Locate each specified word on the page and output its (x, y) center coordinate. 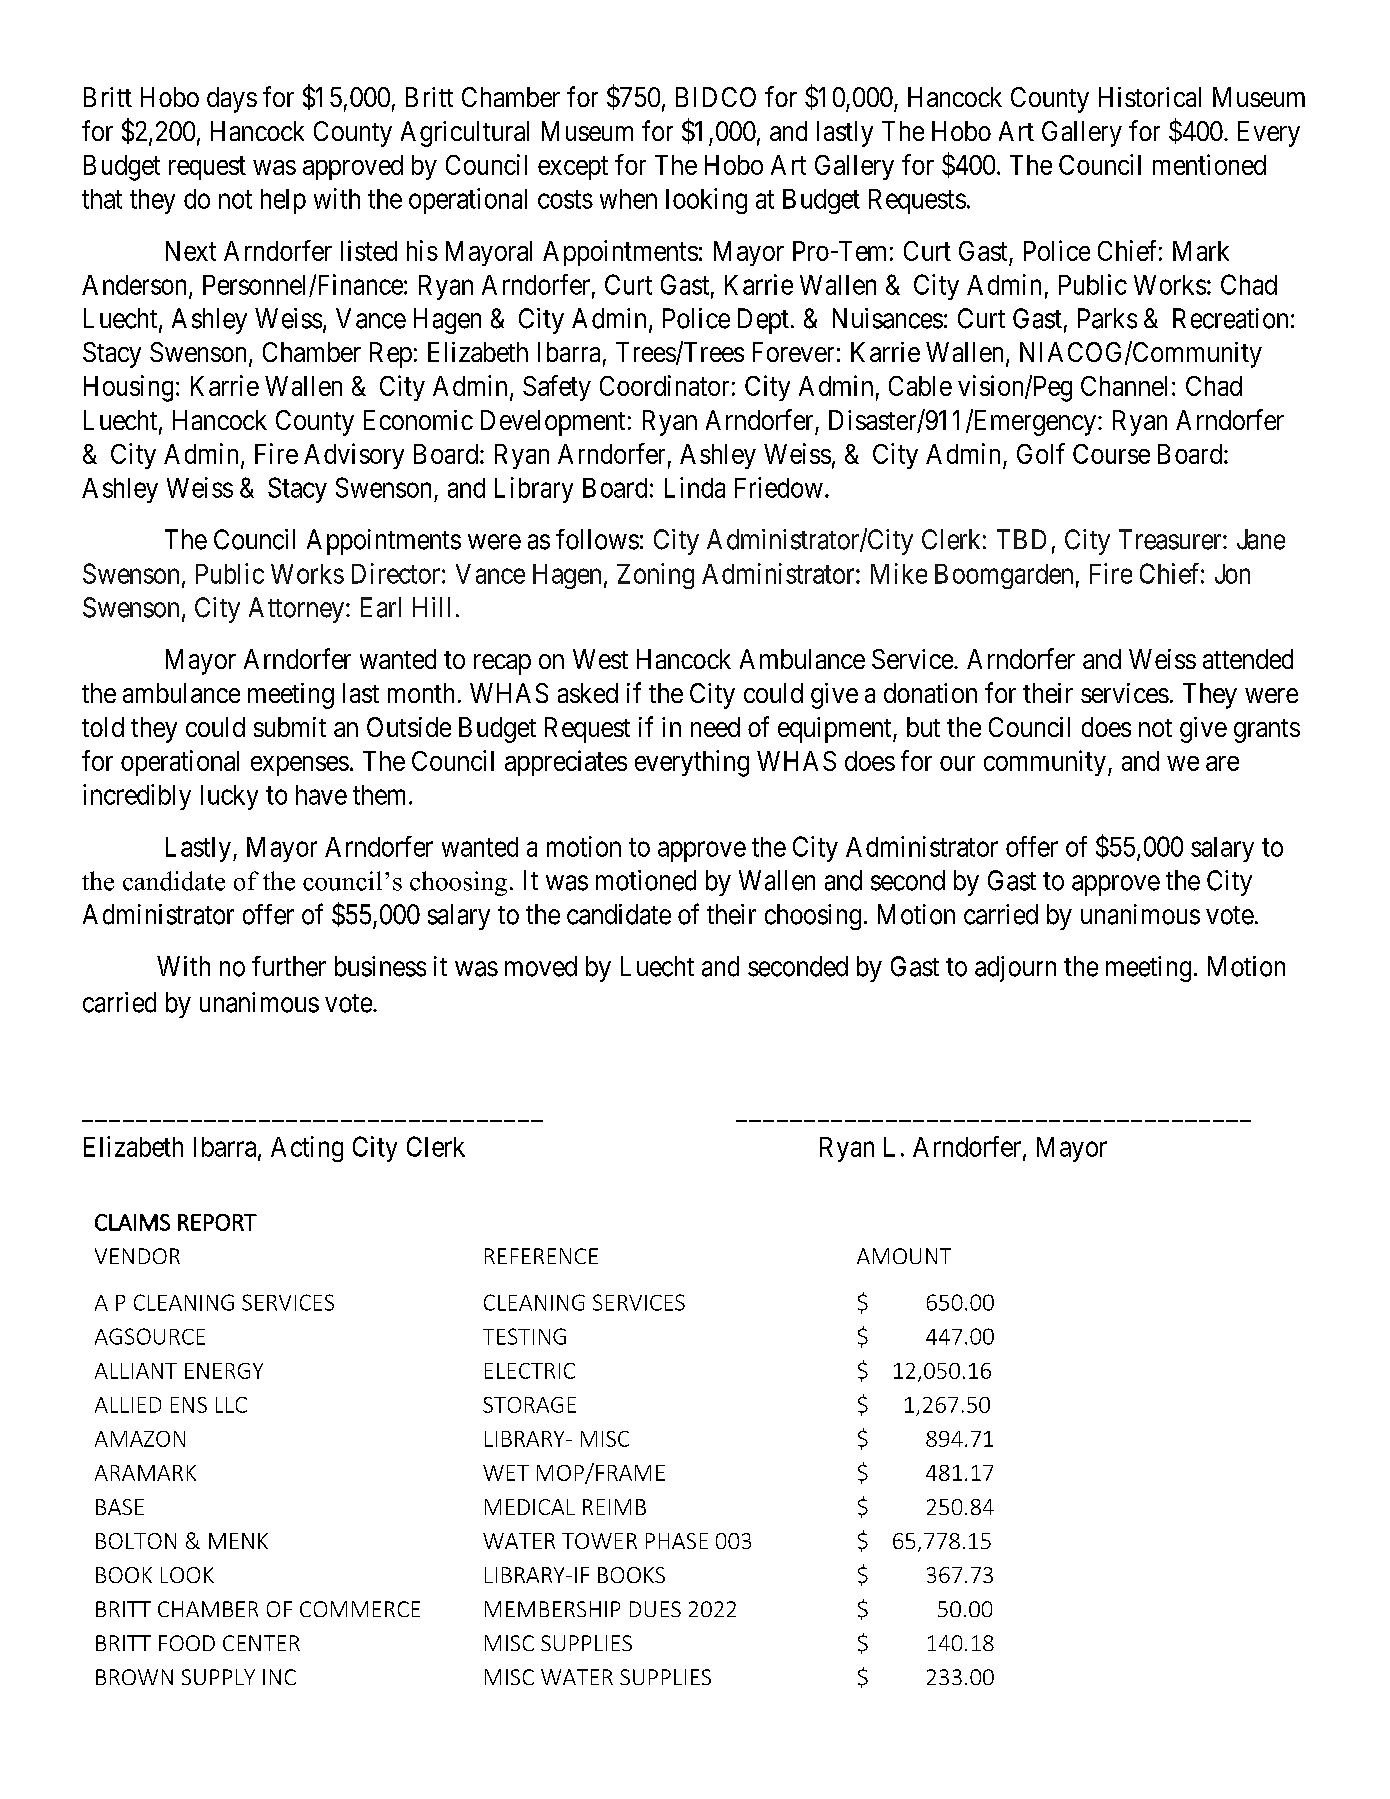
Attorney (296, 610)
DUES (655, 1609)
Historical (1150, 97)
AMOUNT (904, 1256)
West (600, 659)
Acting (307, 1149)
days (232, 100)
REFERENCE (541, 1256)
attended (1248, 659)
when (628, 199)
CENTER (261, 1643)
